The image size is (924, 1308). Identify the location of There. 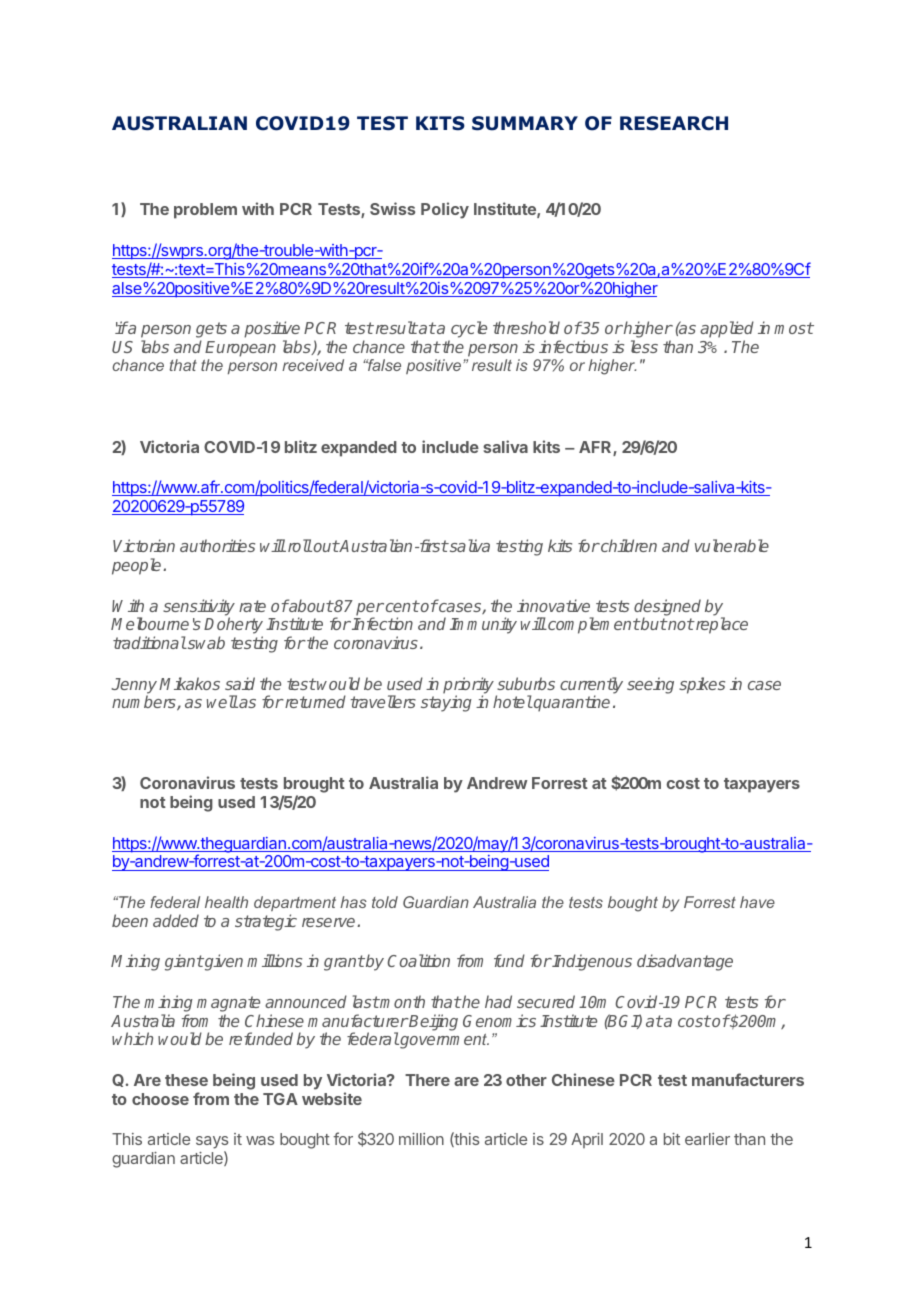
(427, 1080).
